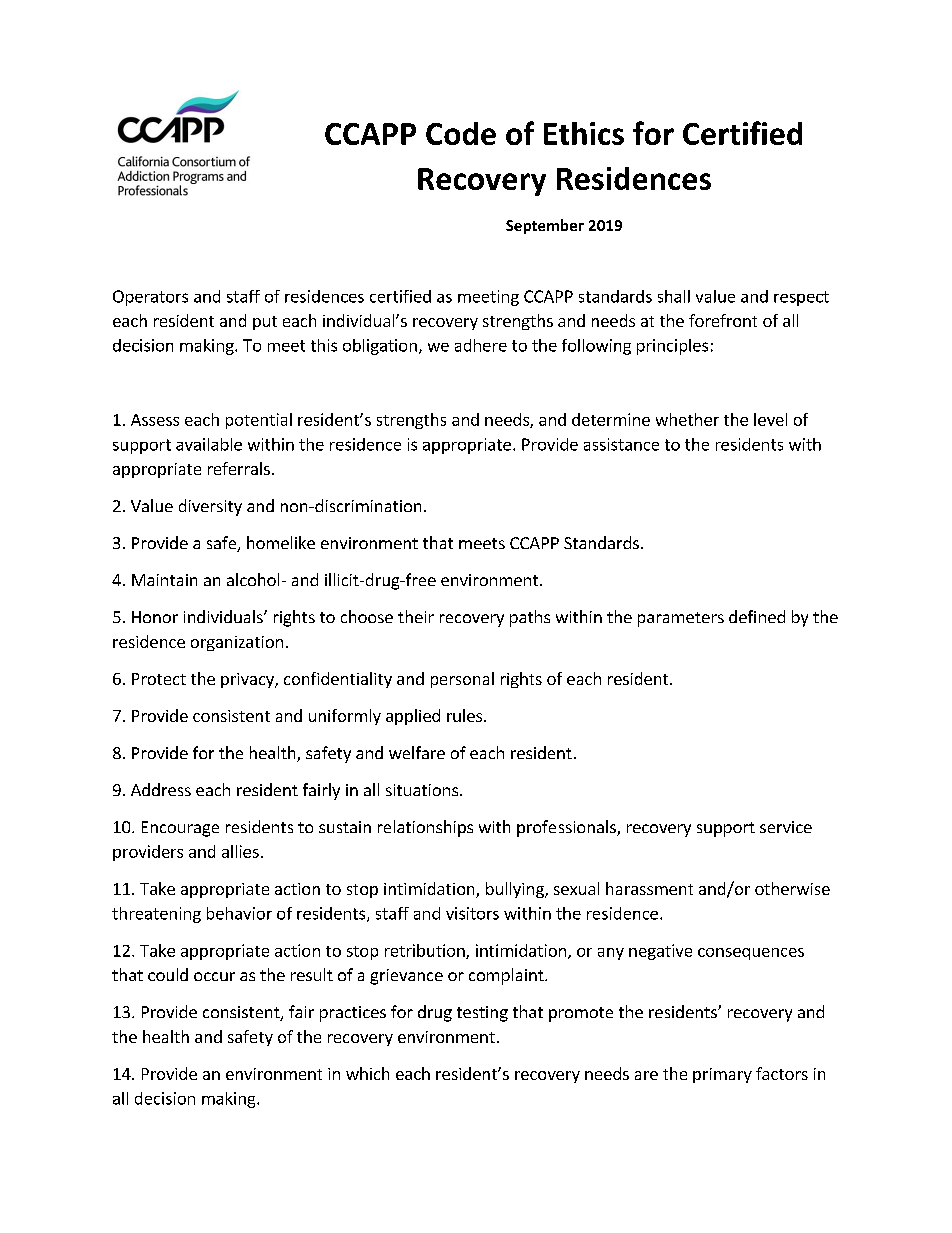 The image size is (952, 1233). I want to click on service, so click(786, 827).
